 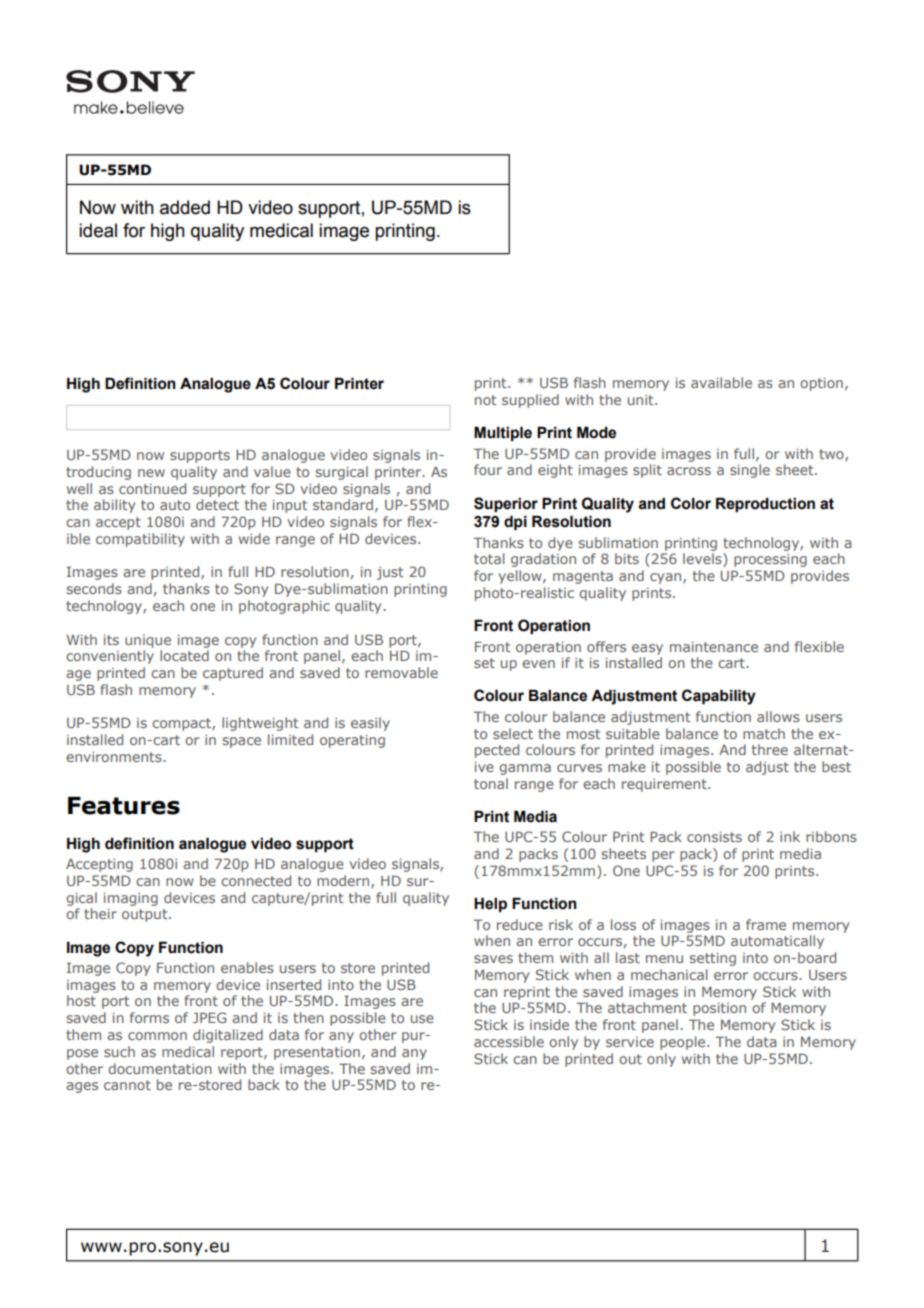 What do you see at coordinates (401, 672) in the screenshot?
I see `removable` at bounding box center [401, 672].
